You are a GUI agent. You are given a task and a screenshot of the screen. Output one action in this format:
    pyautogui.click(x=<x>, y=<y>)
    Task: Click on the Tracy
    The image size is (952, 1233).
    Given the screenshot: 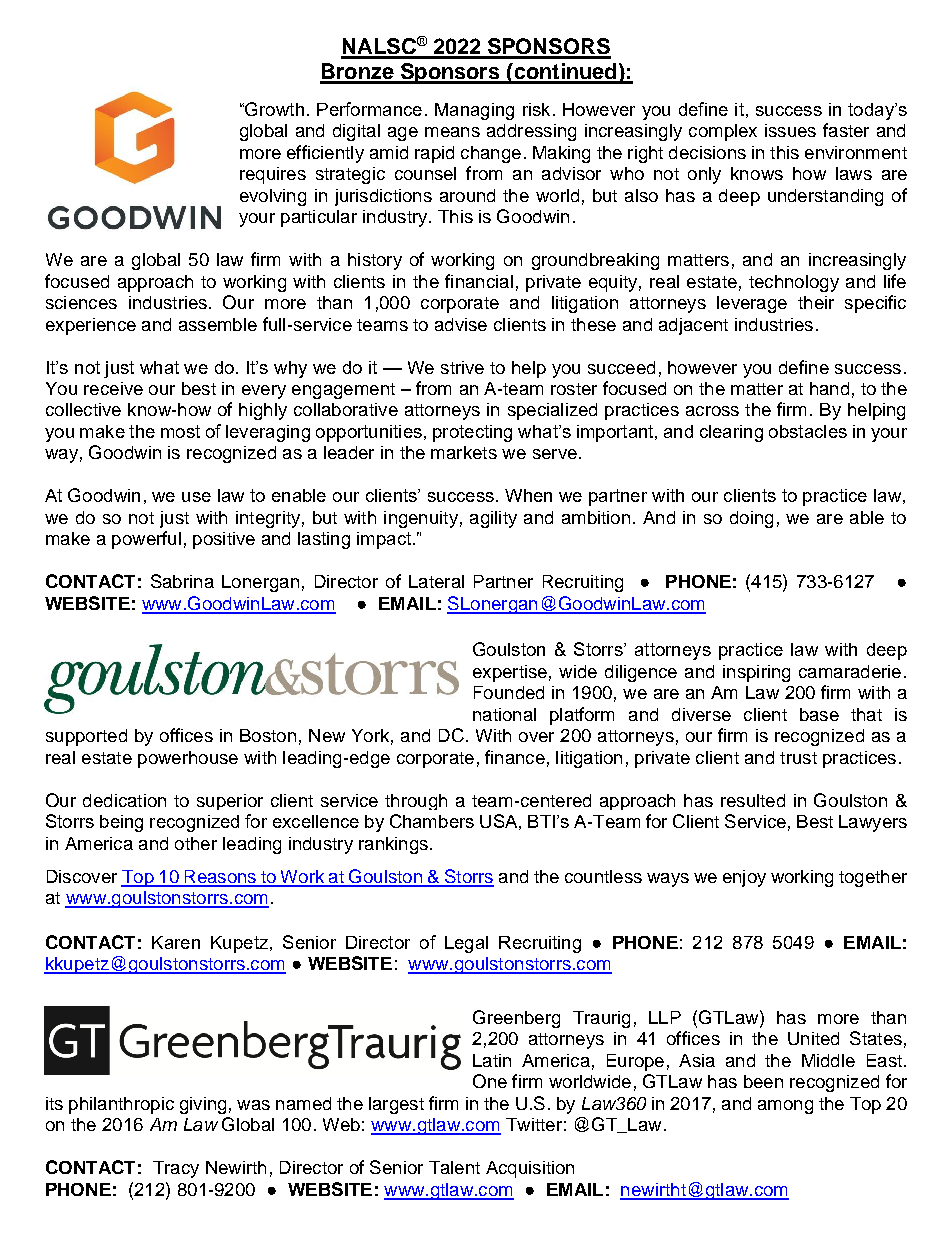 What is the action you would take?
    pyautogui.click(x=176, y=1169)
